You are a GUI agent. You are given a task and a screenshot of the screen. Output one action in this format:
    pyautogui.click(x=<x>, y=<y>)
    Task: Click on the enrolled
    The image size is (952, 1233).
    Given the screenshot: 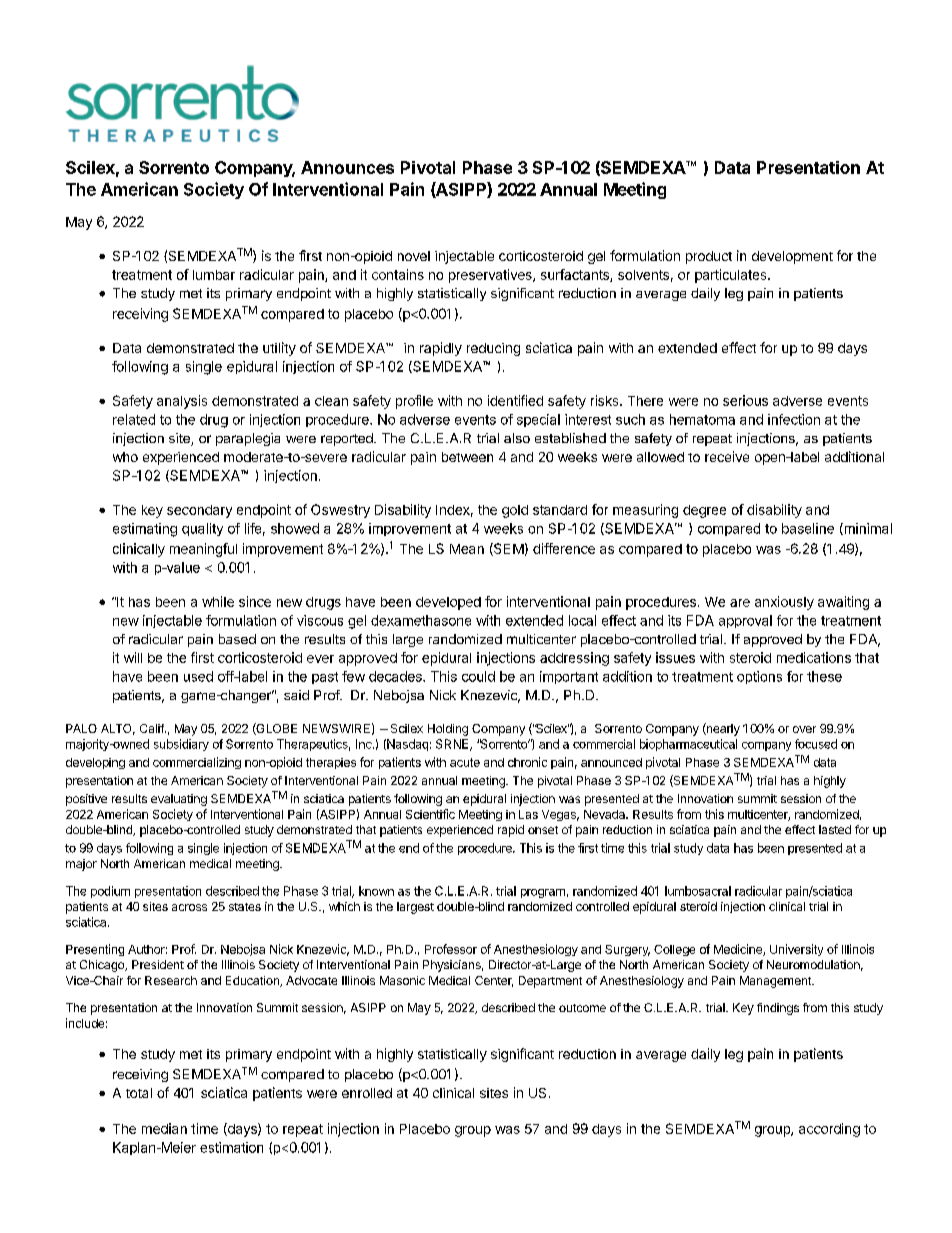 What is the action you would take?
    pyautogui.click(x=367, y=1093)
